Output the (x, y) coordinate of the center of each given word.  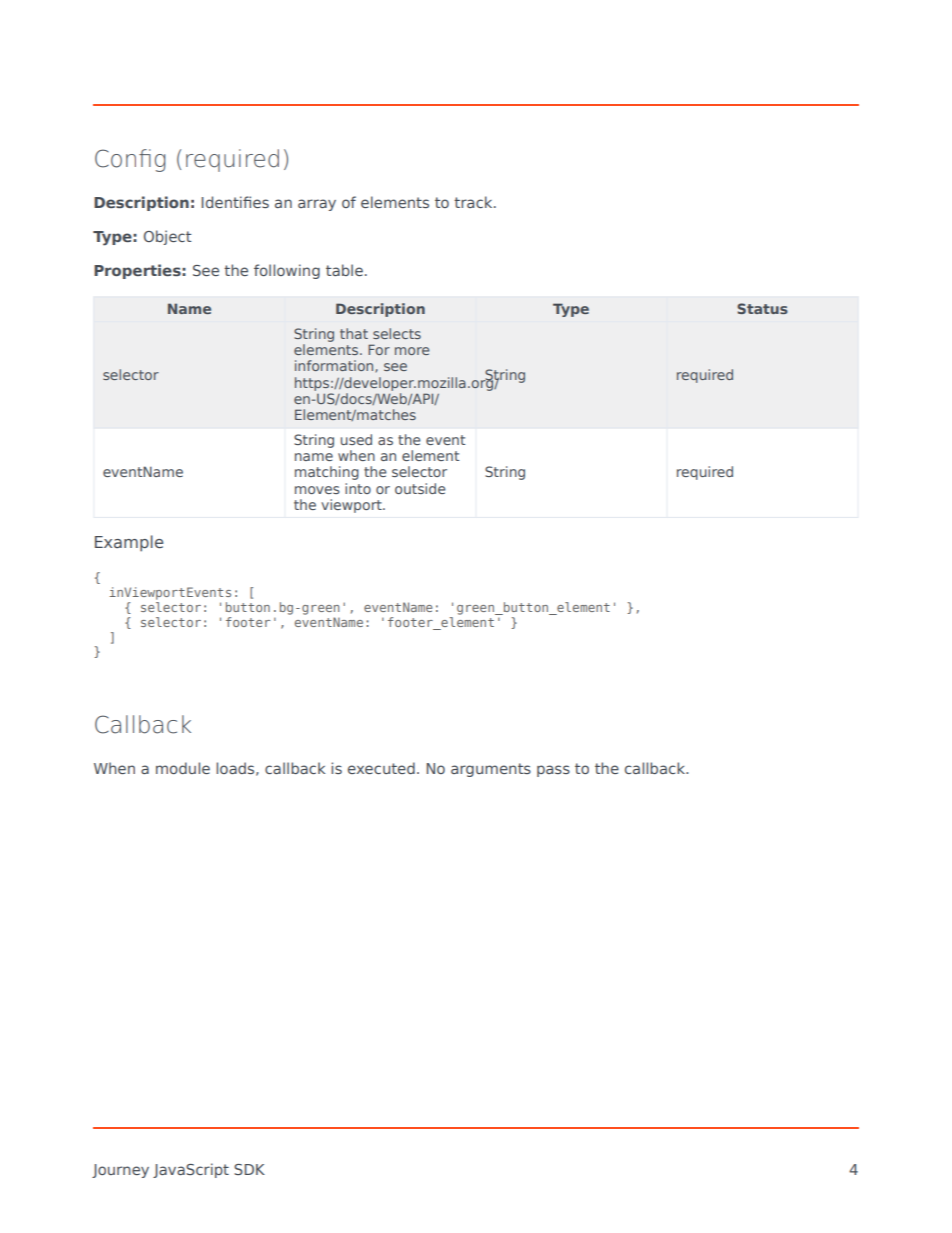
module (183, 768)
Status (762, 308)
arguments (491, 770)
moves (317, 490)
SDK (249, 1169)
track (474, 202)
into (358, 488)
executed (381, 768)
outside (420, 488)
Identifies (235, 202)
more (412, 351)
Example (129, 543)
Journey (120, 1171)
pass (553, 771)
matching (327, 473)
